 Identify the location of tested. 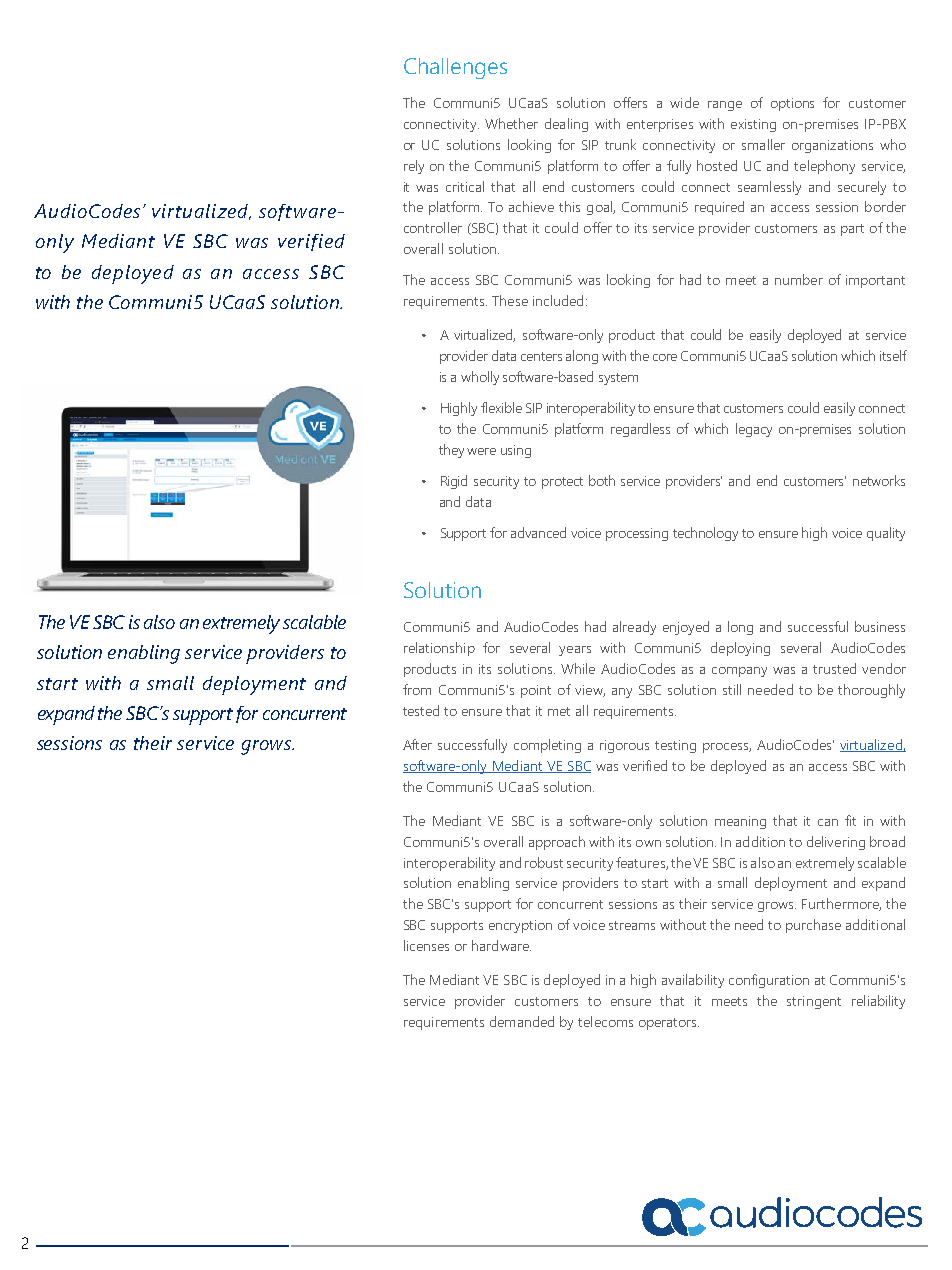
(421, 710).
